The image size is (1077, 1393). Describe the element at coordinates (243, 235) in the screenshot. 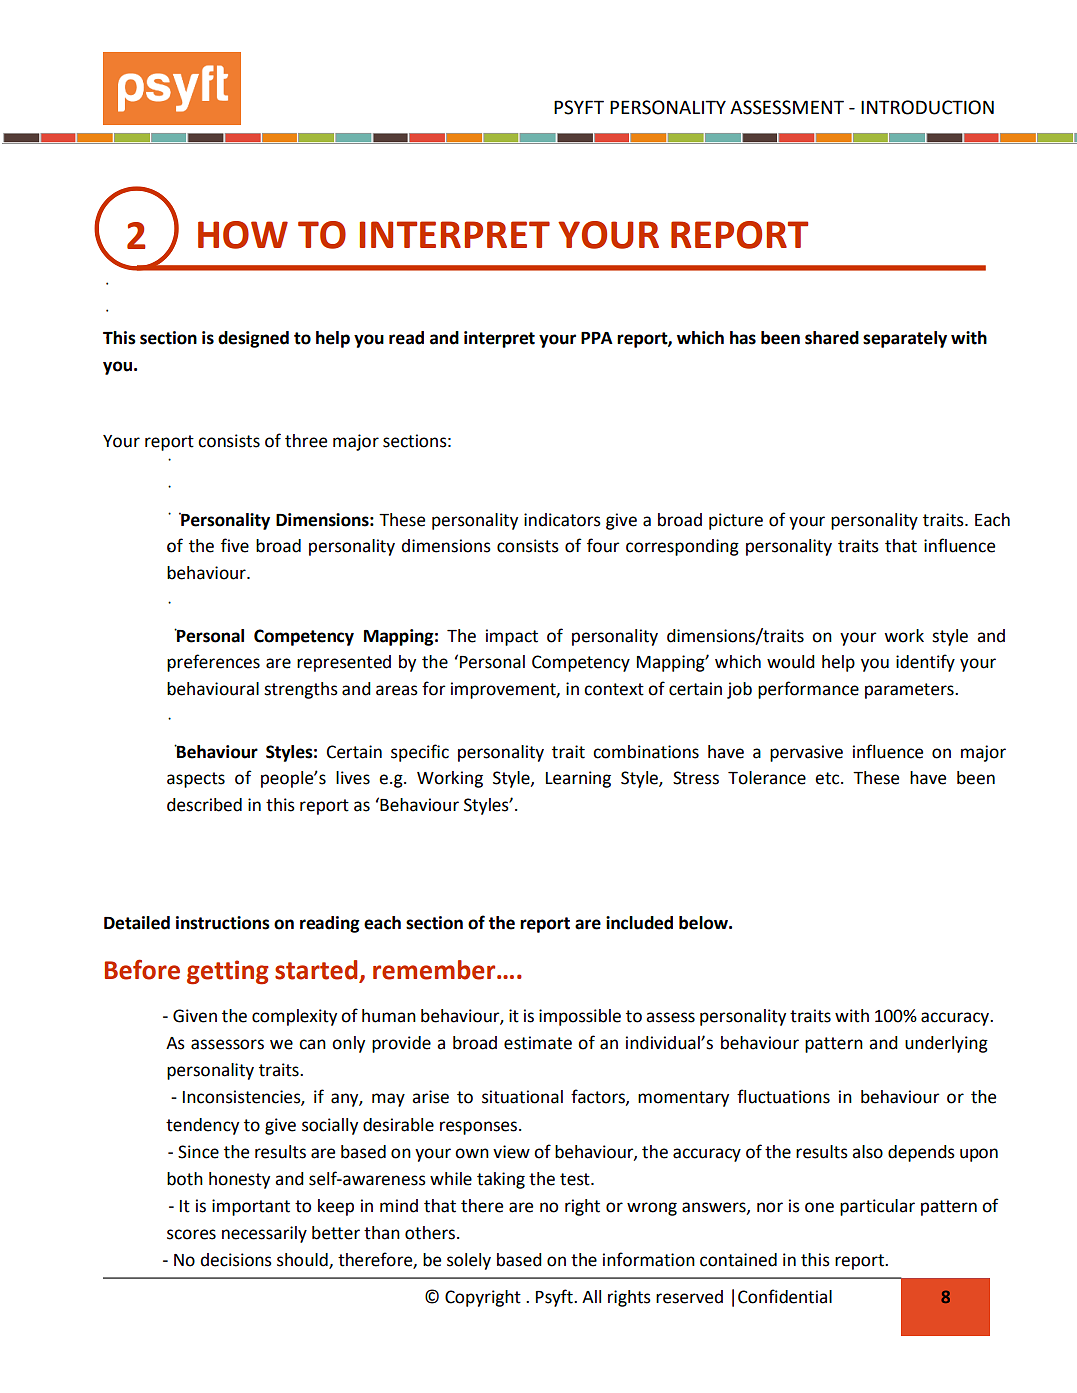

I see `HOW` at that location.
